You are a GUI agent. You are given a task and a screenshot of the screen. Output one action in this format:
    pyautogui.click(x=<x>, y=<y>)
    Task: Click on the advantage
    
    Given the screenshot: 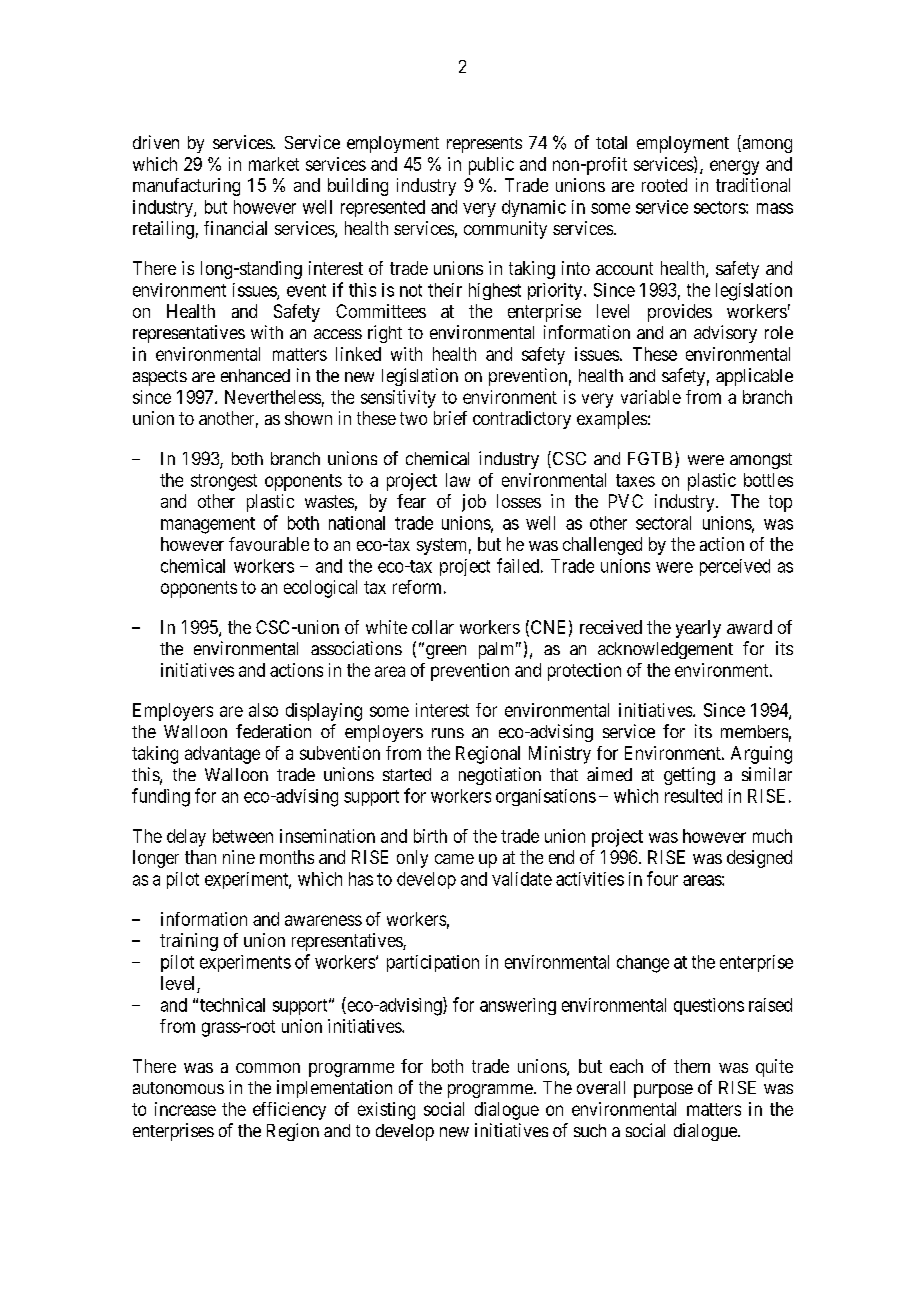 What is the action you would take?
    pyautogui.click(x=222, y=755)
